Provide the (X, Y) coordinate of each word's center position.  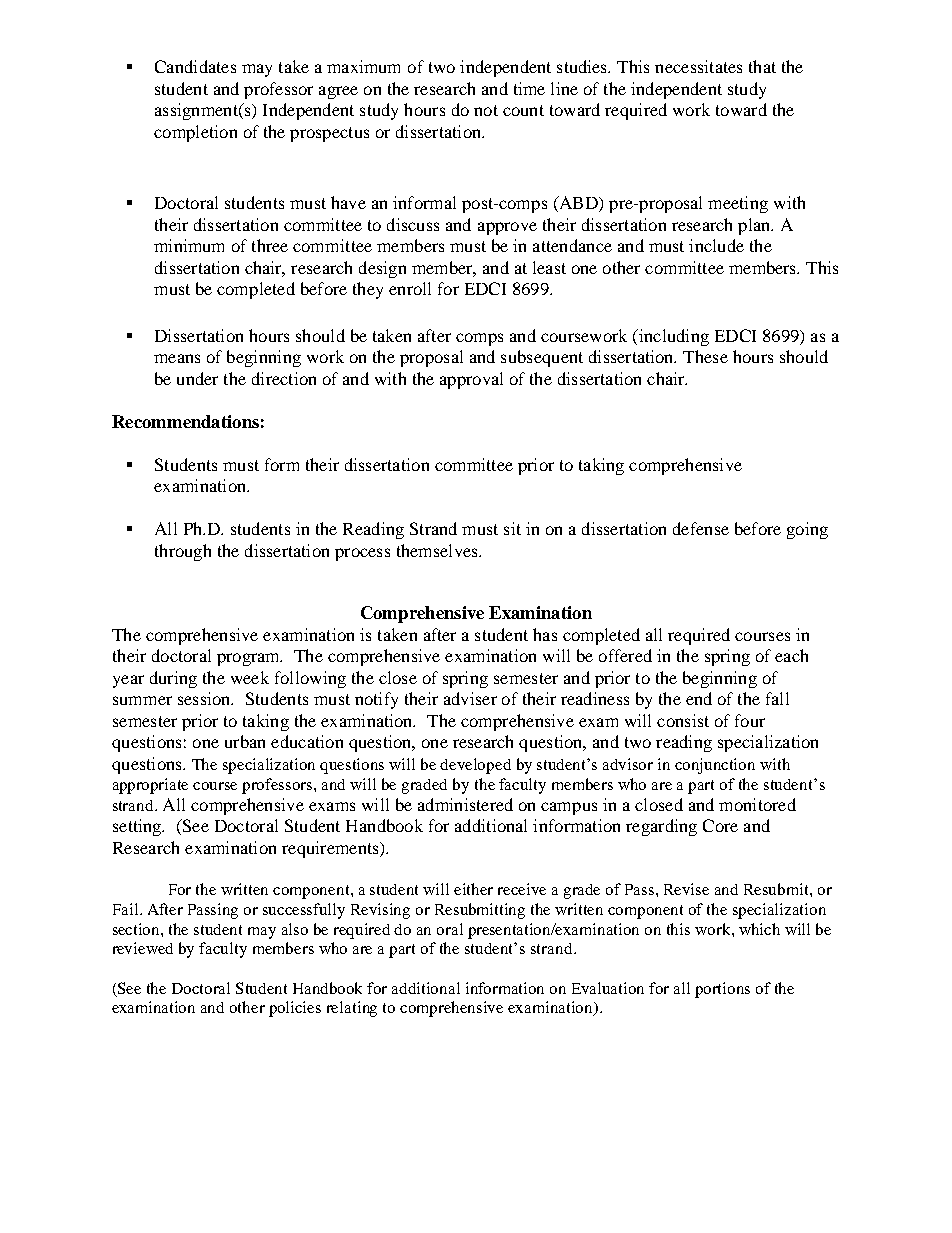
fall (777, 698)
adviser (470, 698)
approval (471, 380)
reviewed (143, 948)
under (197, 378)
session (205, 698)
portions (722, 990)
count (523, 110)
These (705, 356)
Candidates (195, 66)
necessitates (698, 66)
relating (352, 1009)
